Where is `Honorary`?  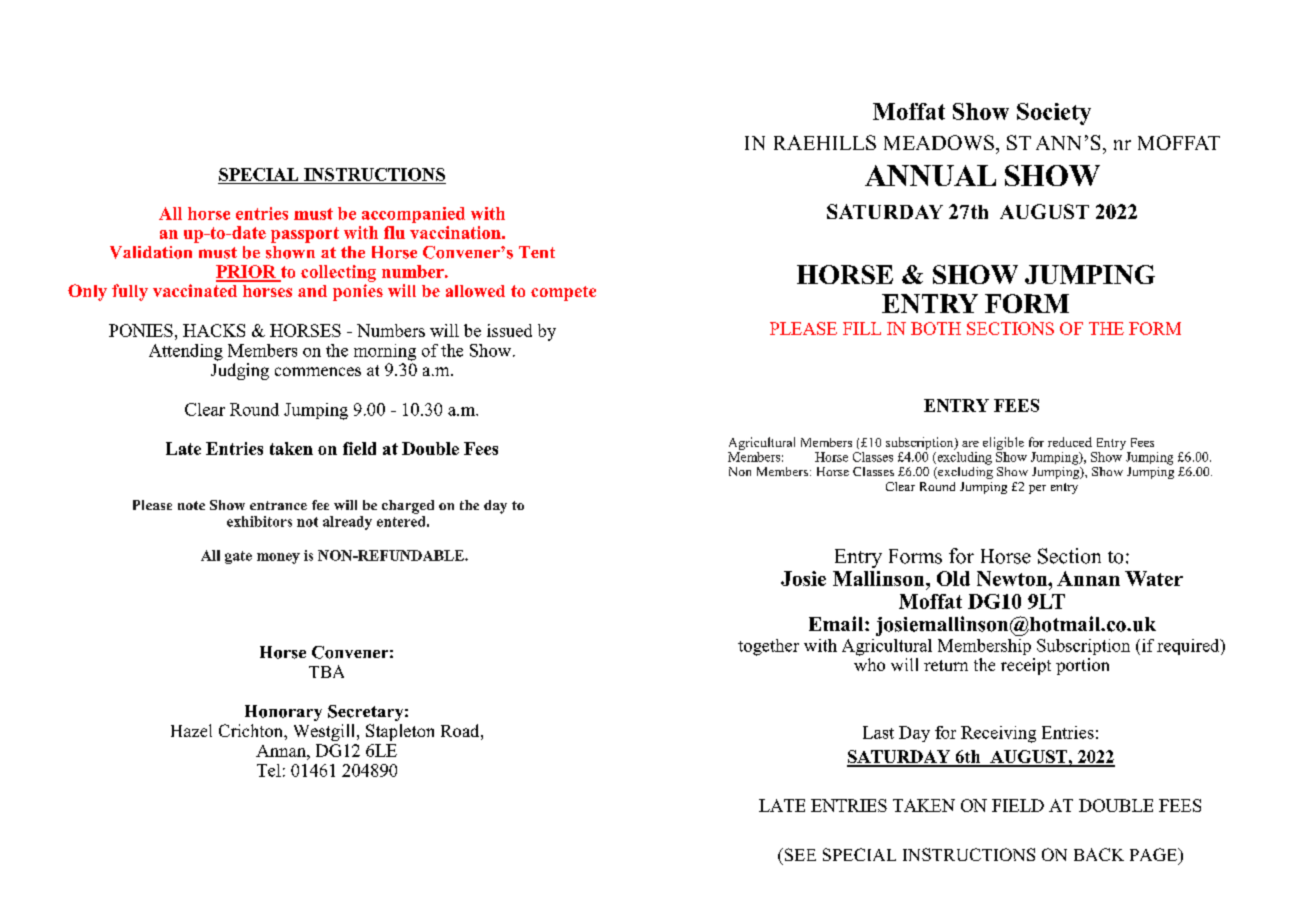 Honorary is located at coordinates (283, 713).
